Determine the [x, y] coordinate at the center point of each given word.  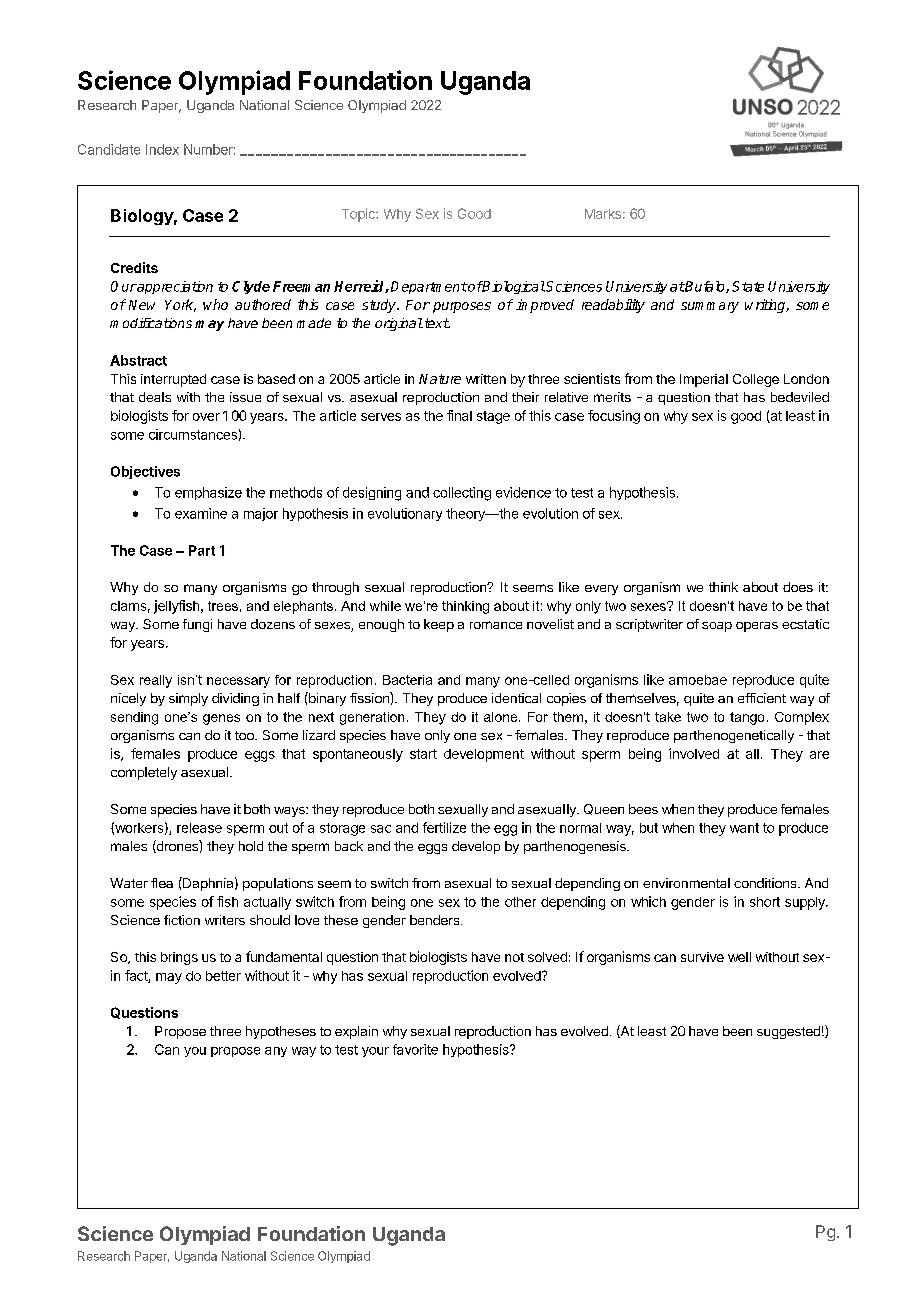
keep [439, 625]
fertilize [444, 827]
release [199, 828]
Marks [603, 214]
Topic [359, 215]
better [223, 976]
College [756, 380]
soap [717, 627]
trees [223, 606]
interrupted [173, 380]
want [744, 828]
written [486, 379]
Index [162, 149]
